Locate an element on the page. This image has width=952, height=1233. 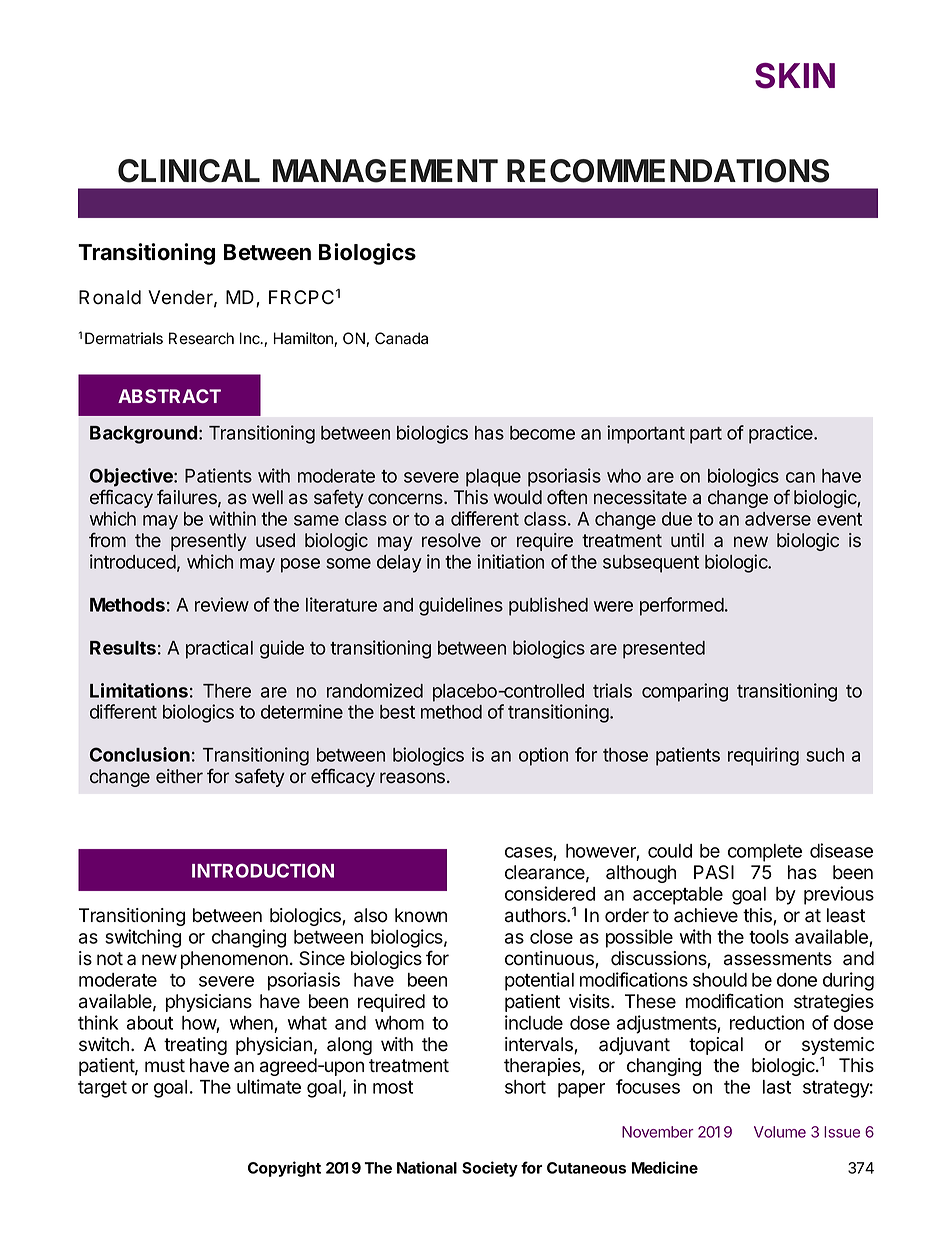
SKIN is located at coordinates (795, 76).
